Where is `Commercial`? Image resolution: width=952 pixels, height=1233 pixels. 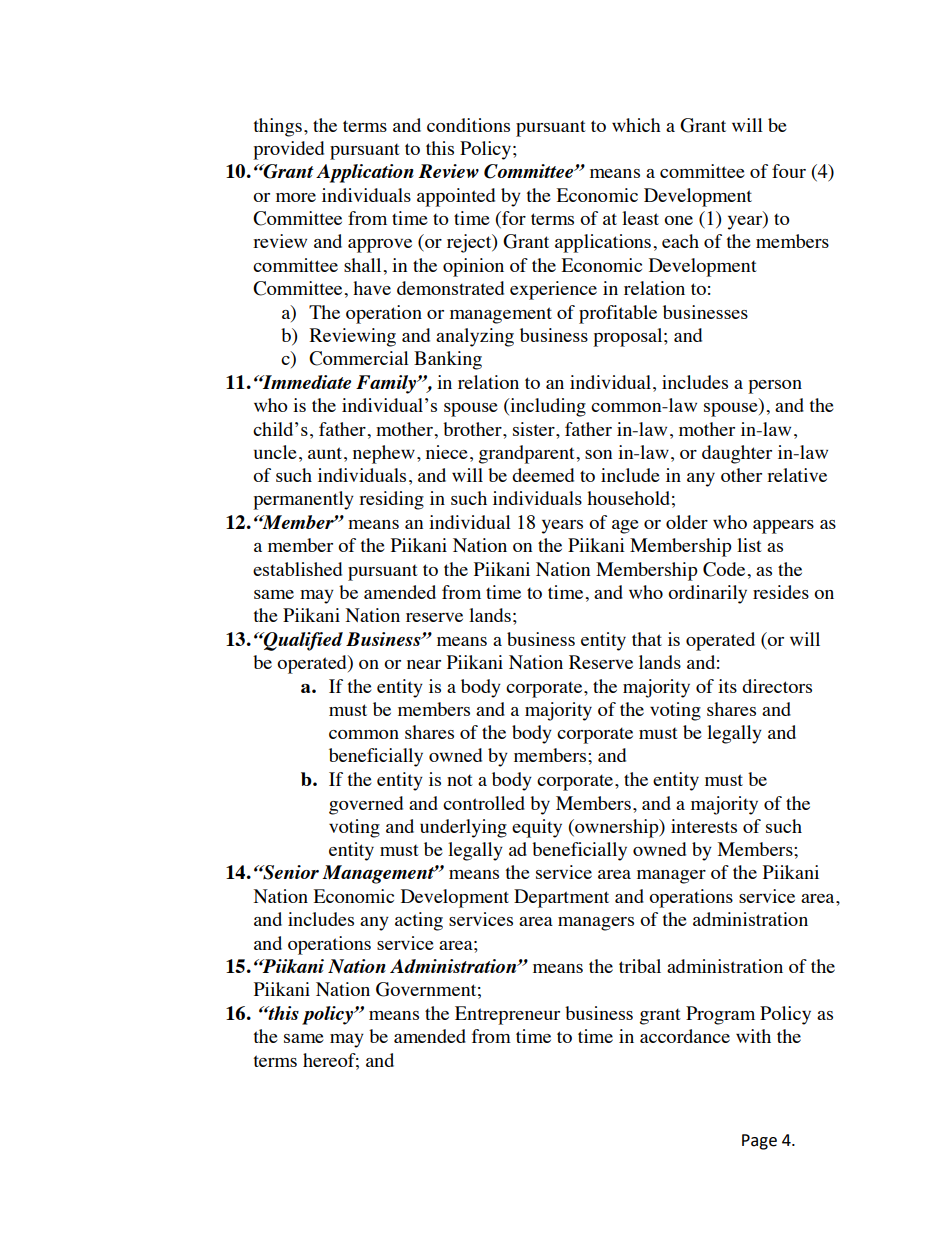 Commercial is located at coordinates (359, 358).
